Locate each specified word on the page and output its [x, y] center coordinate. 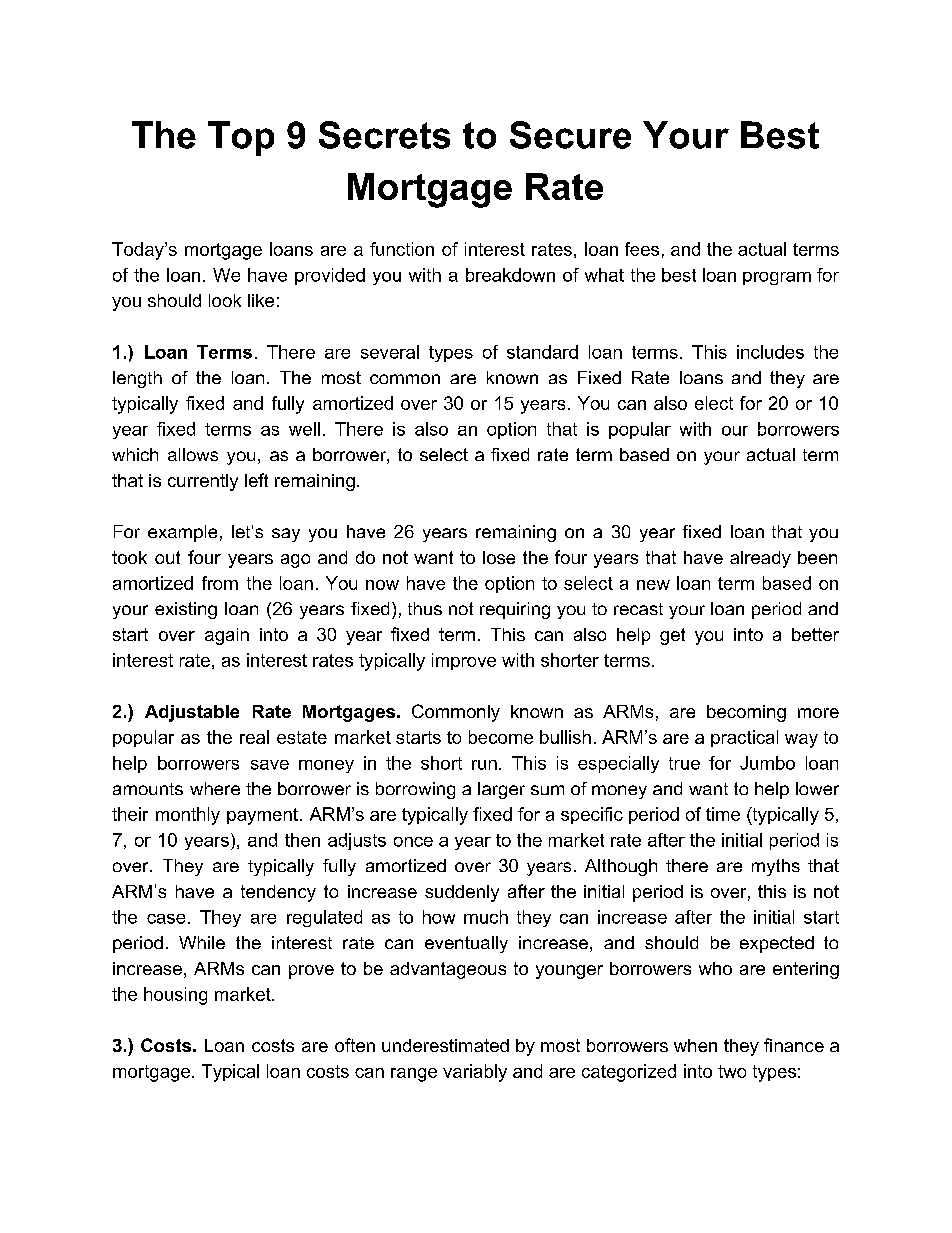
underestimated [445, 1045]
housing [175, 996]
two [732, 1071]
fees [642, 249]
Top [241, 138]
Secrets [384, 135]
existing [186, 610]
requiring [515, 610]
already [760, 559]
